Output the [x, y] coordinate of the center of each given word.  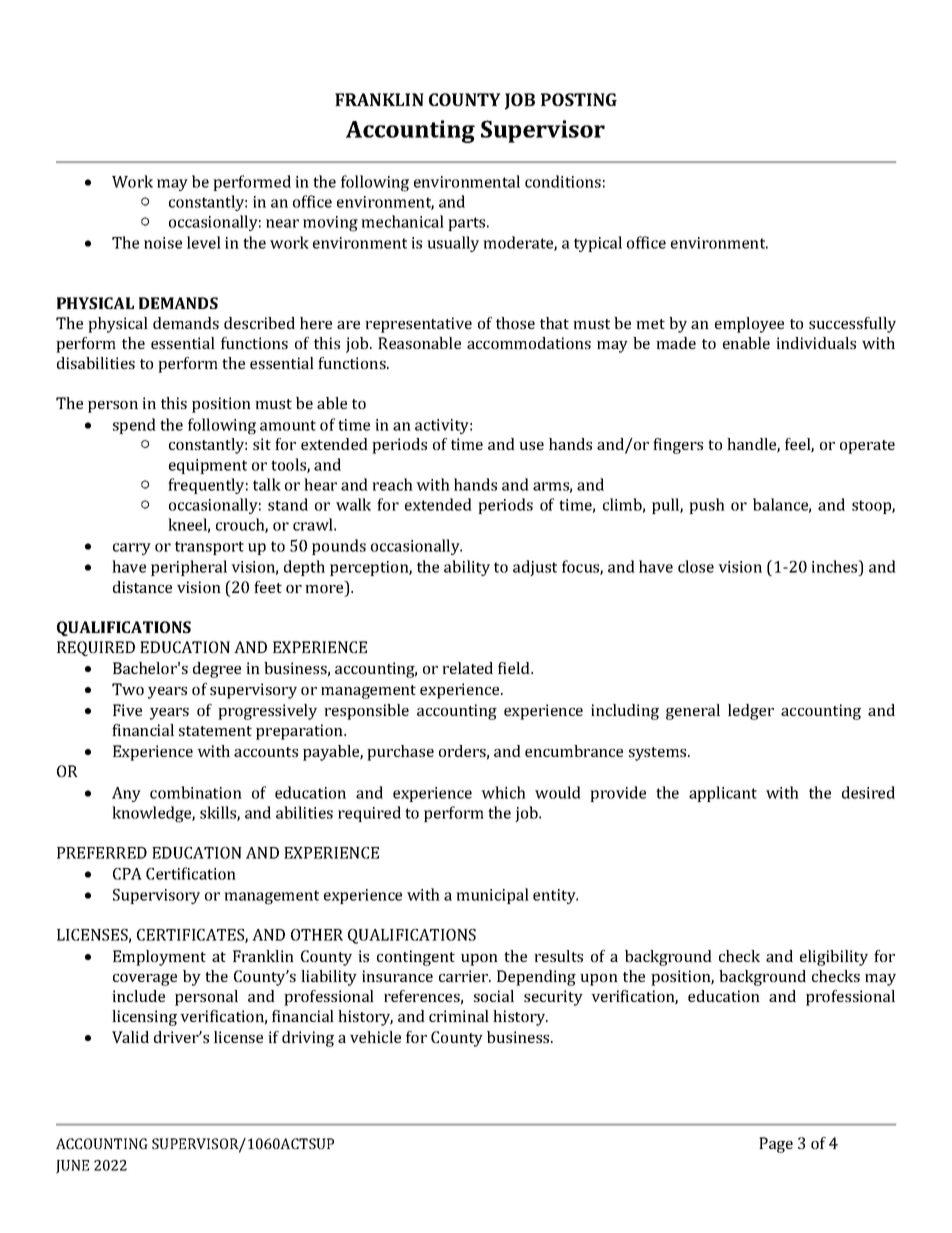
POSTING [579, 99]
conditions [563, 181]
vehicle [375, 1037]
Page [776, 1145]
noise [163, 243]
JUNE [72, 1167]
